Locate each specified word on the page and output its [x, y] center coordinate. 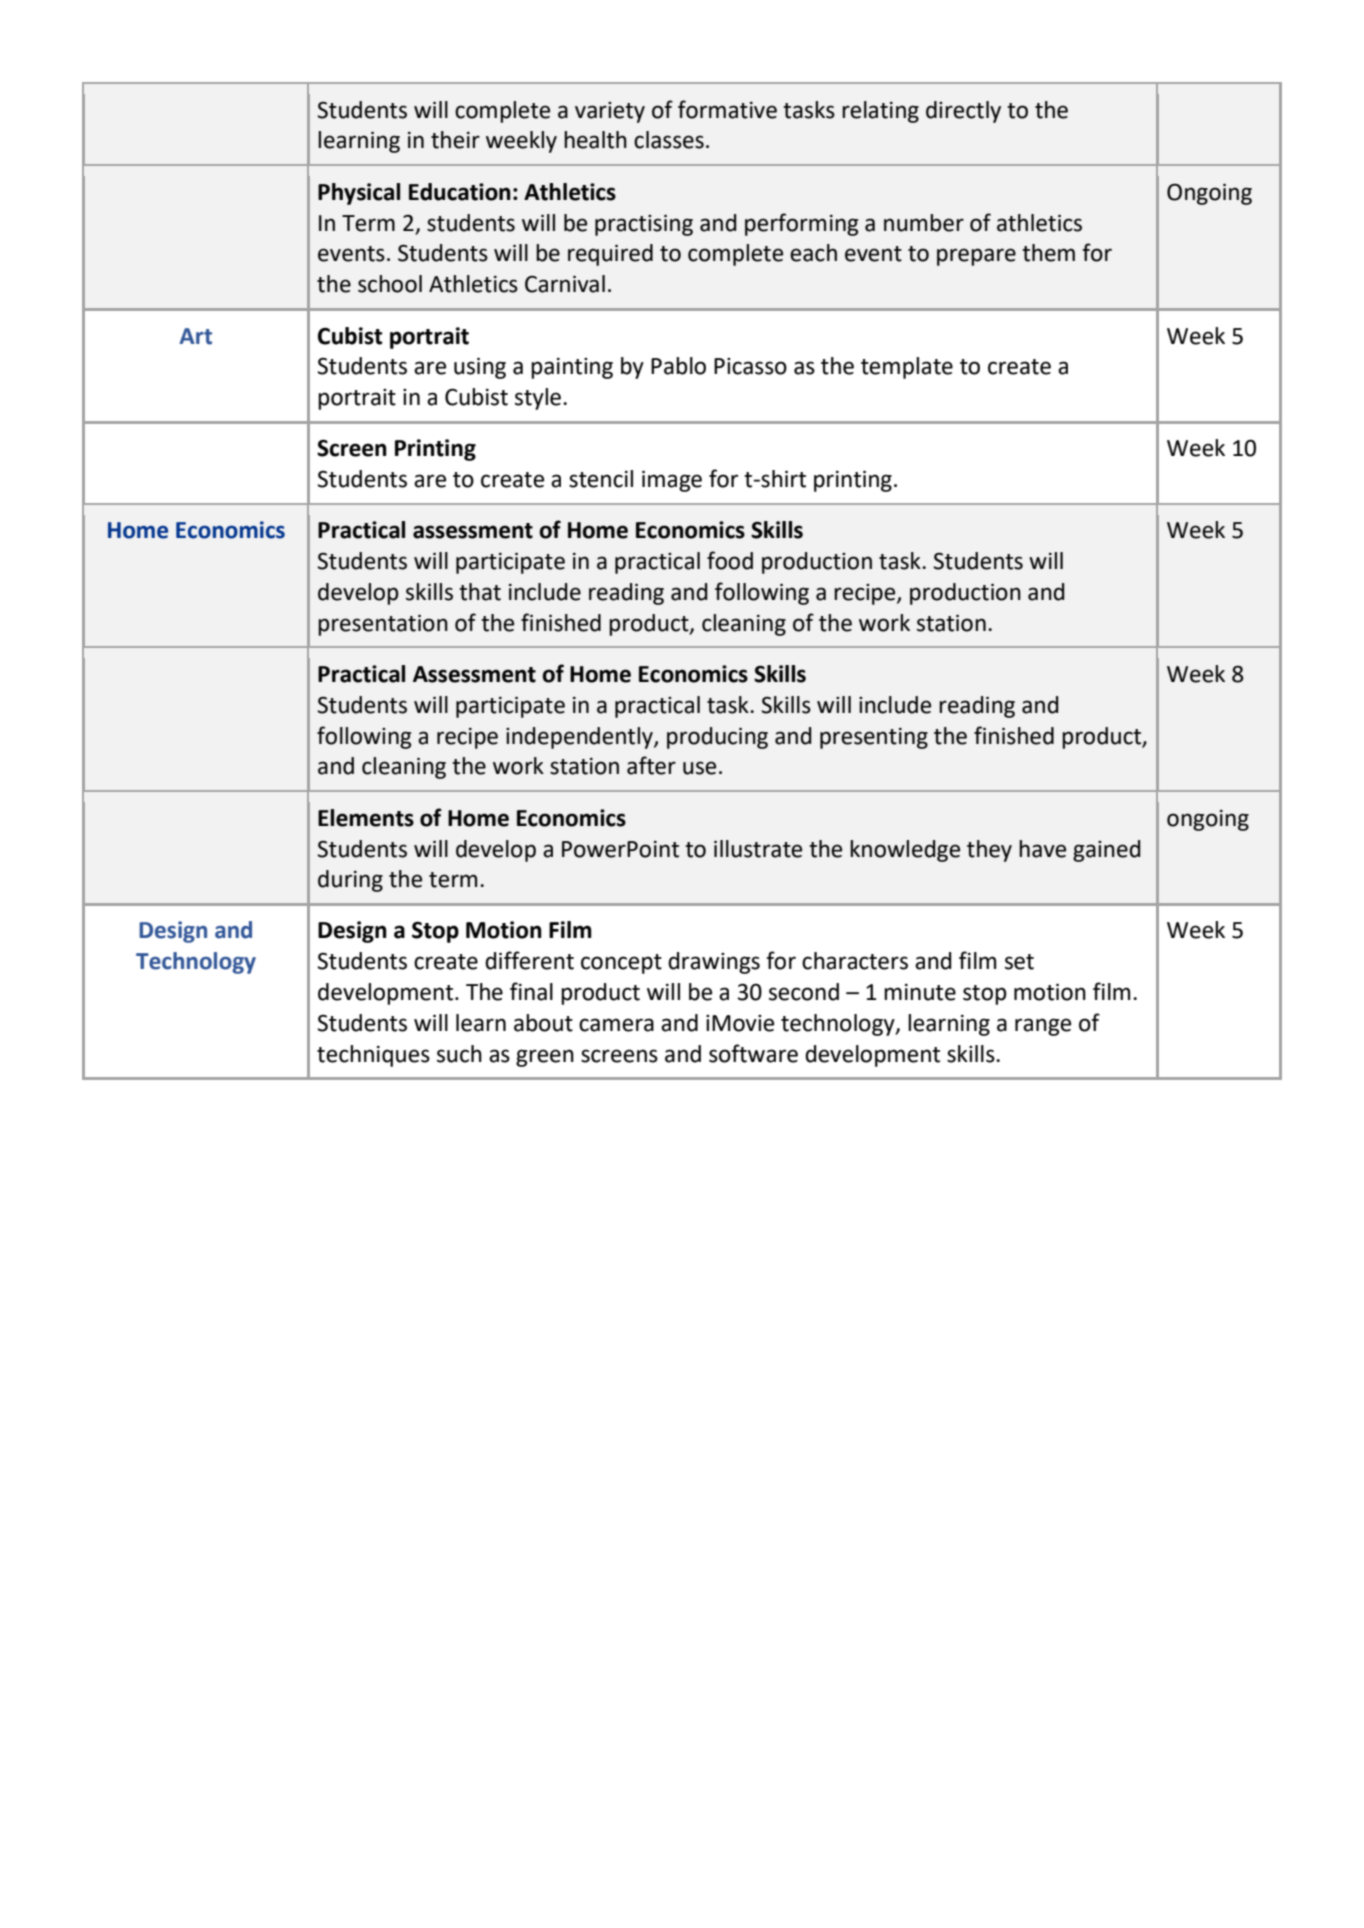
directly [963, 112]
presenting [874, 738]
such [459, 1054]
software [753, 1053]
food [730, 560]
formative [727, 109]
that [480, 592]
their [455, 140]
